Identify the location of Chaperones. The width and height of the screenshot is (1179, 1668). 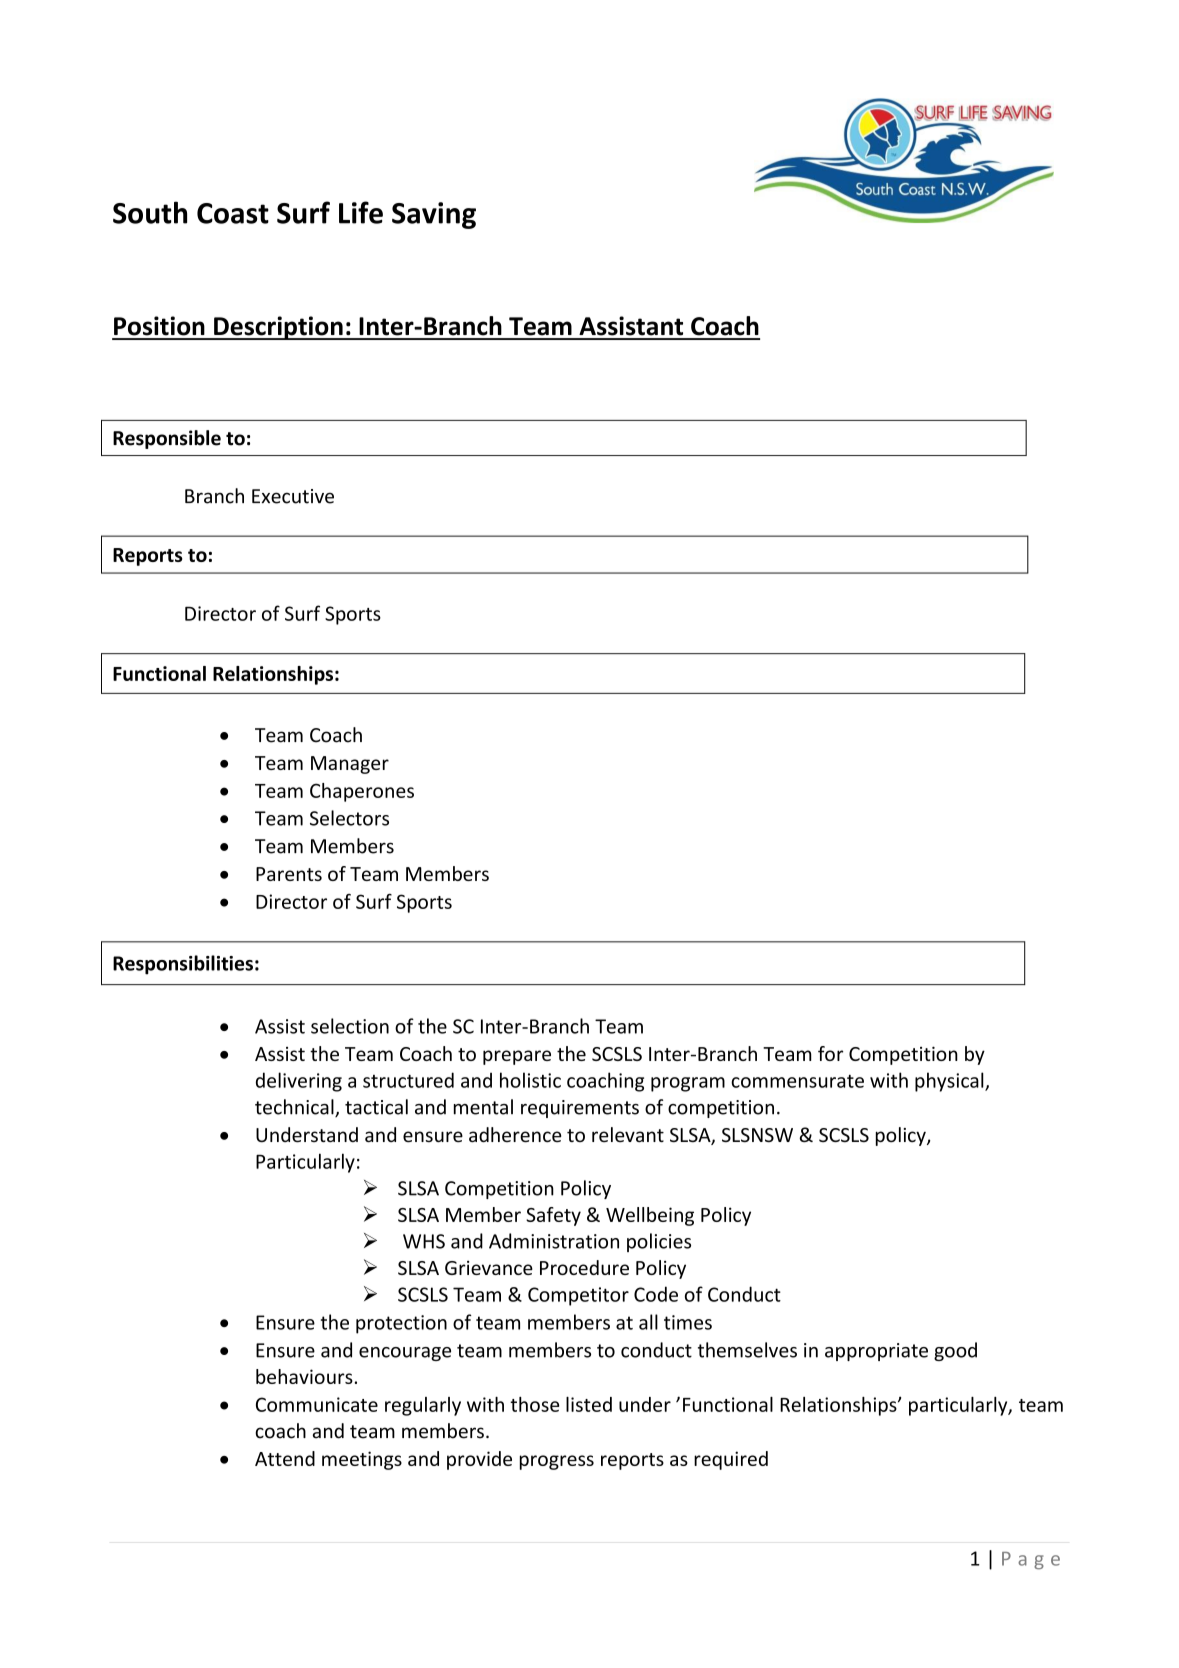
(362, 792).
